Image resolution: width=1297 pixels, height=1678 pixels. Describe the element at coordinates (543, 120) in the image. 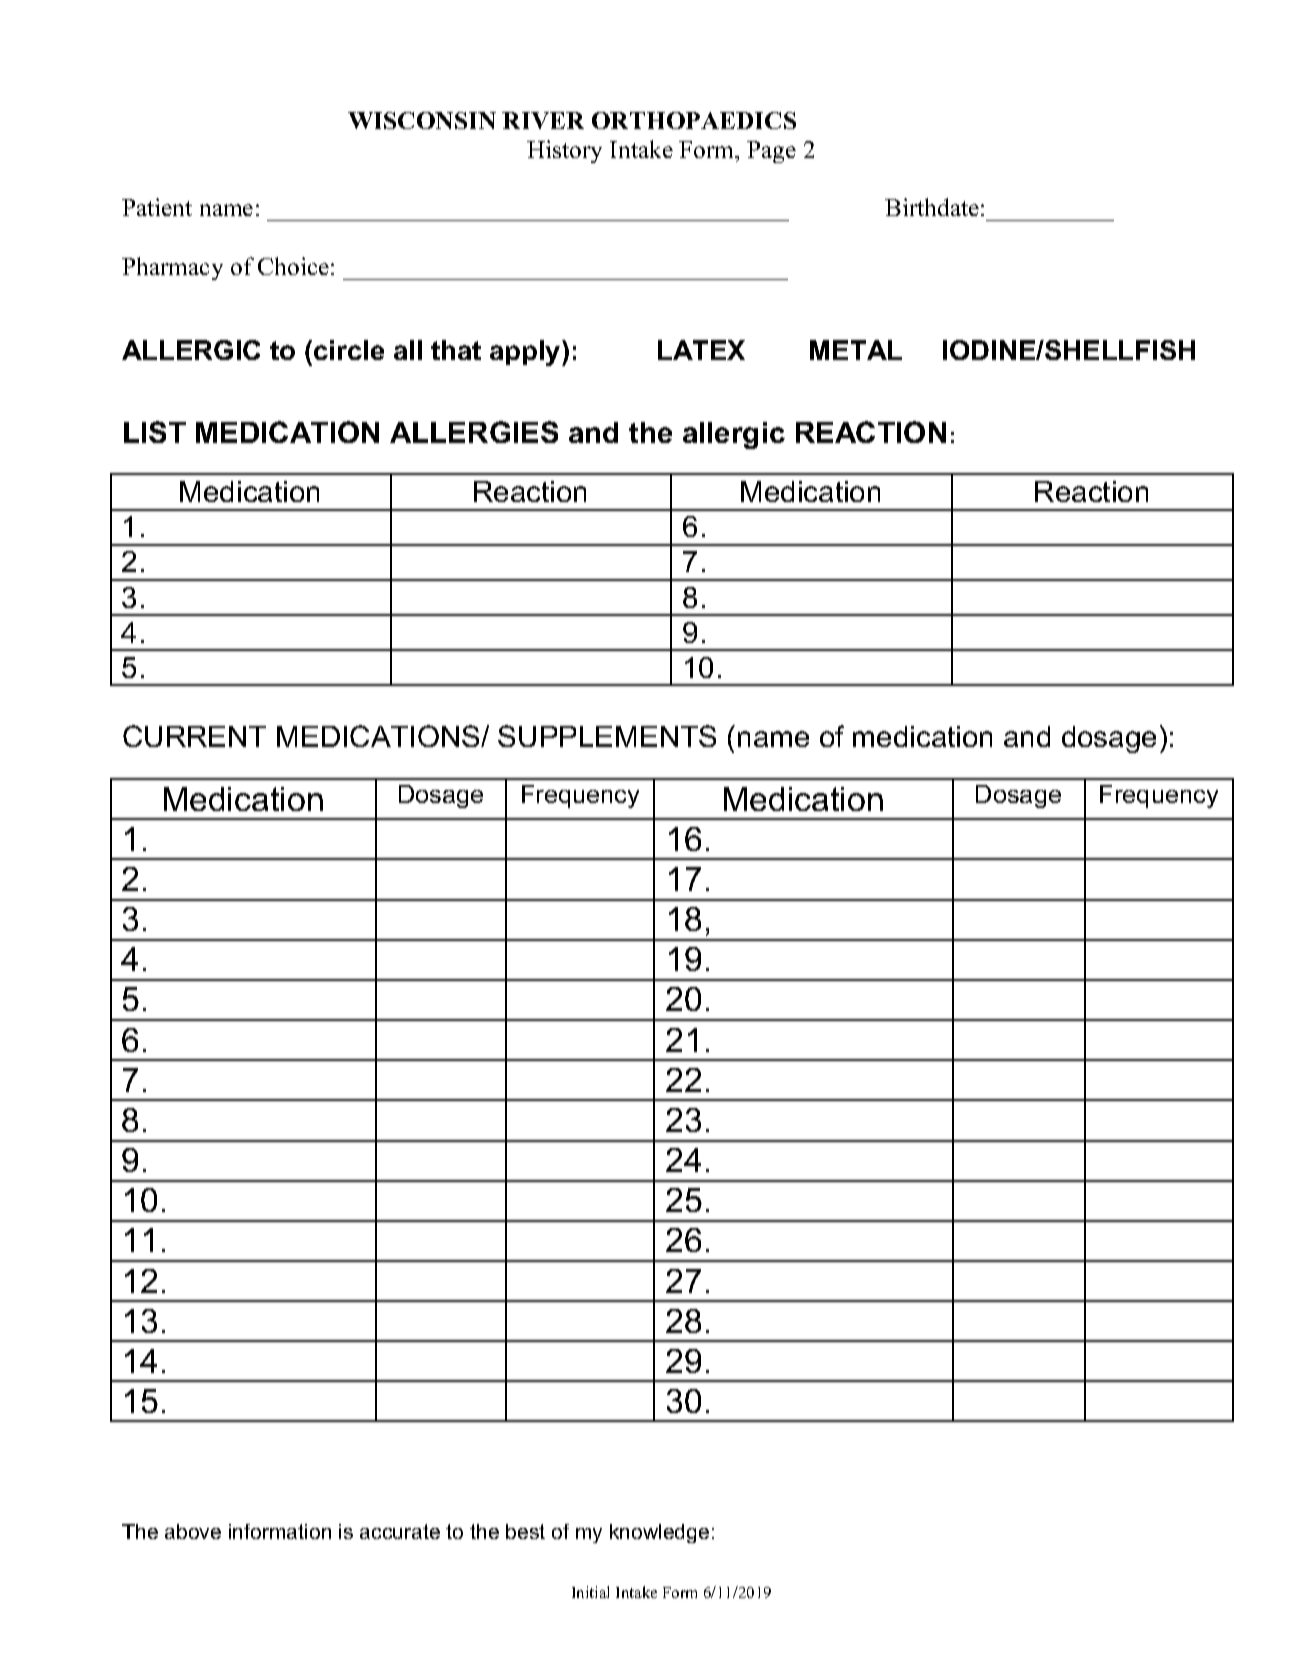

I see `RIVER` at that location.
